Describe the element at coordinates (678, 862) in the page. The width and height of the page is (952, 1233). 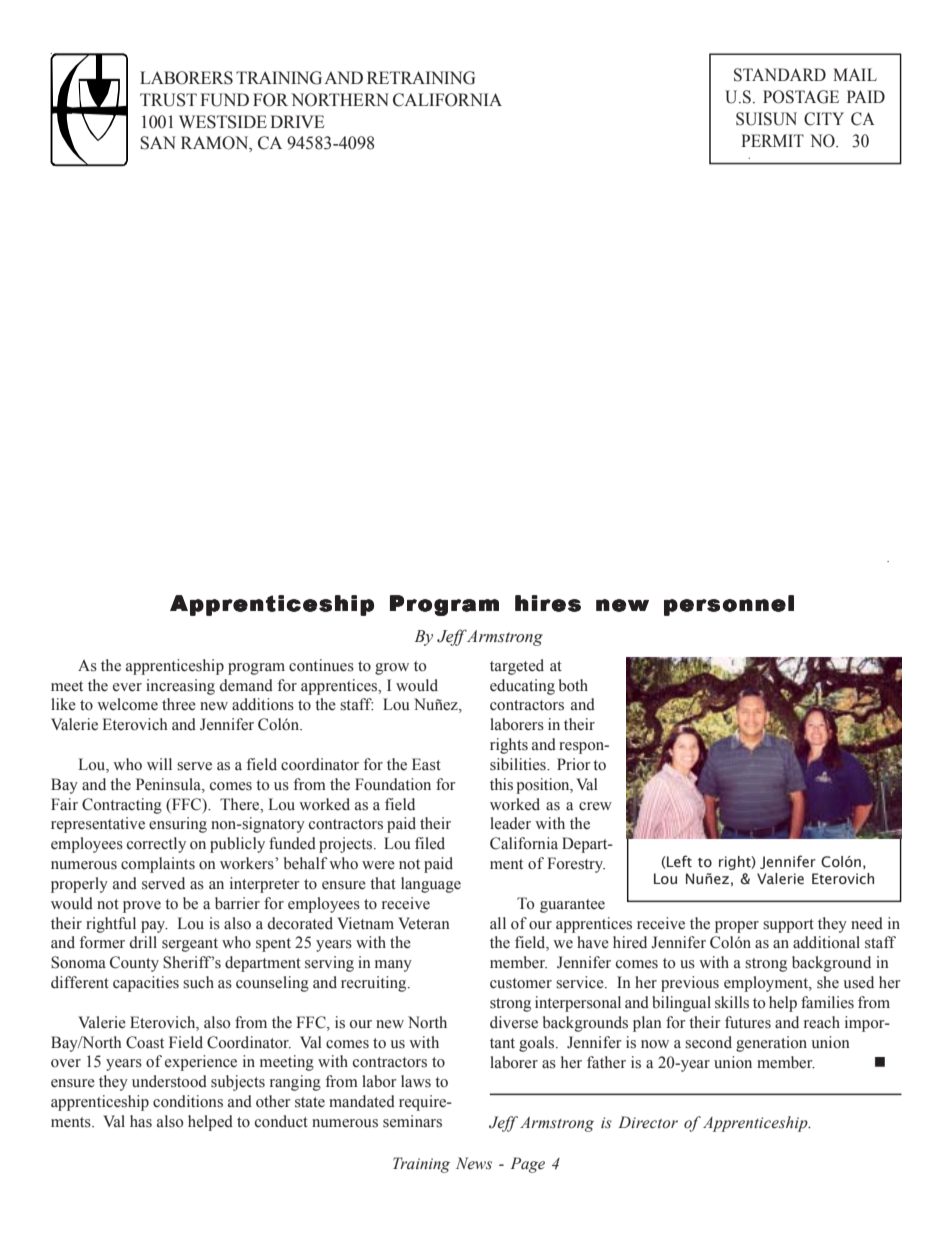
I see `Left` at that location.
